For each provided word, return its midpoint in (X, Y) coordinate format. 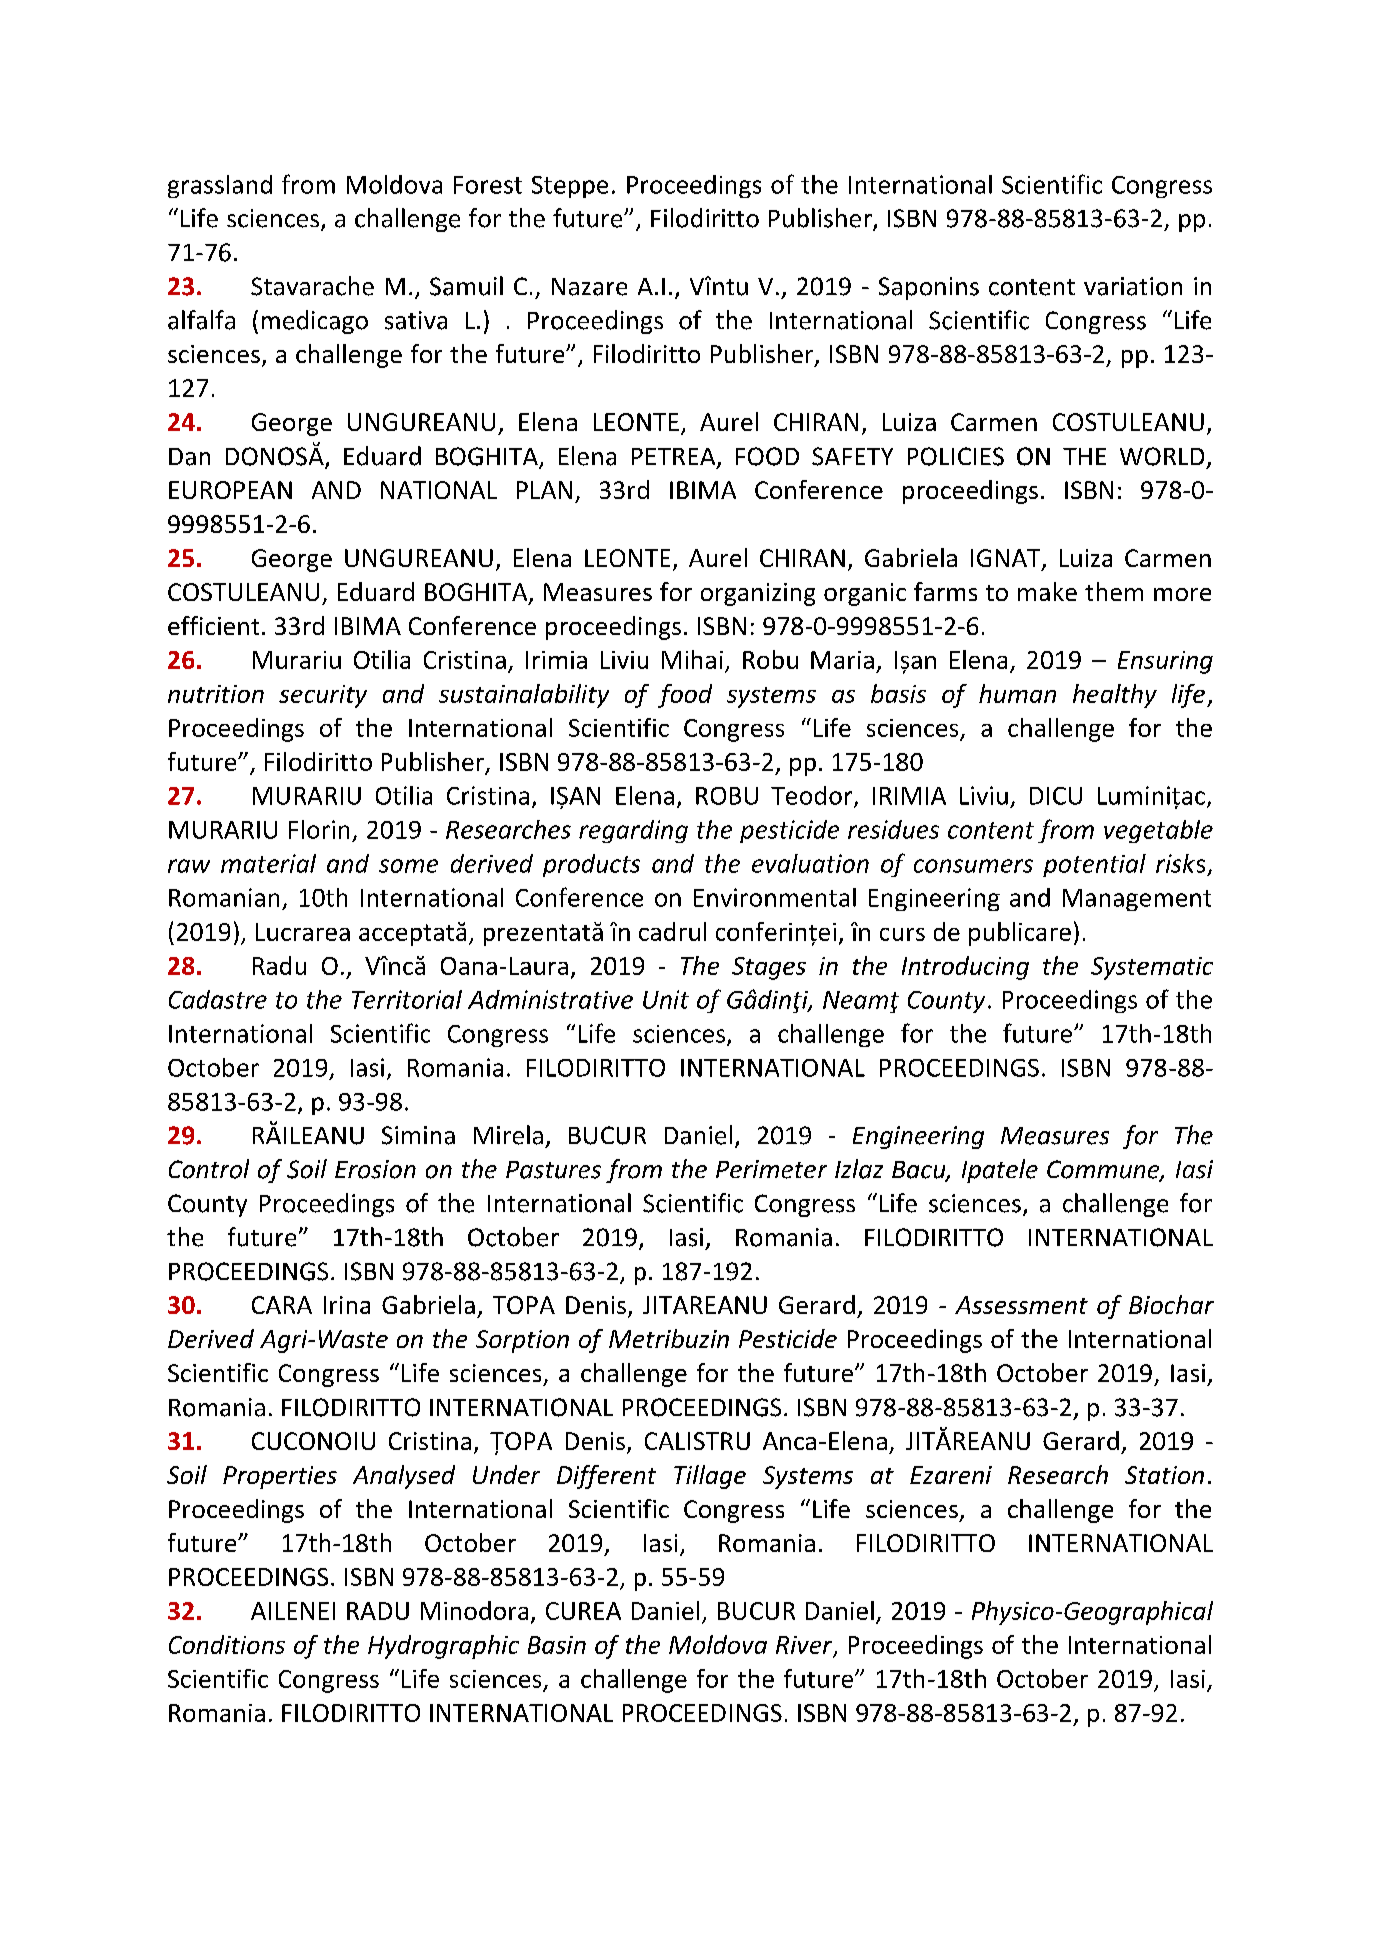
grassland (220, 186)
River (805, 1646)
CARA (282, 1305)
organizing (758, 594)
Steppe (570, 187)
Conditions (227, 1644)
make (1047, 591)
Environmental (775, 897)
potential (1094, 865)
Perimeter (771, 1169)
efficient (213, 625)
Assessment (1021, 1305)
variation (1133, 286)
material (268, 863)
